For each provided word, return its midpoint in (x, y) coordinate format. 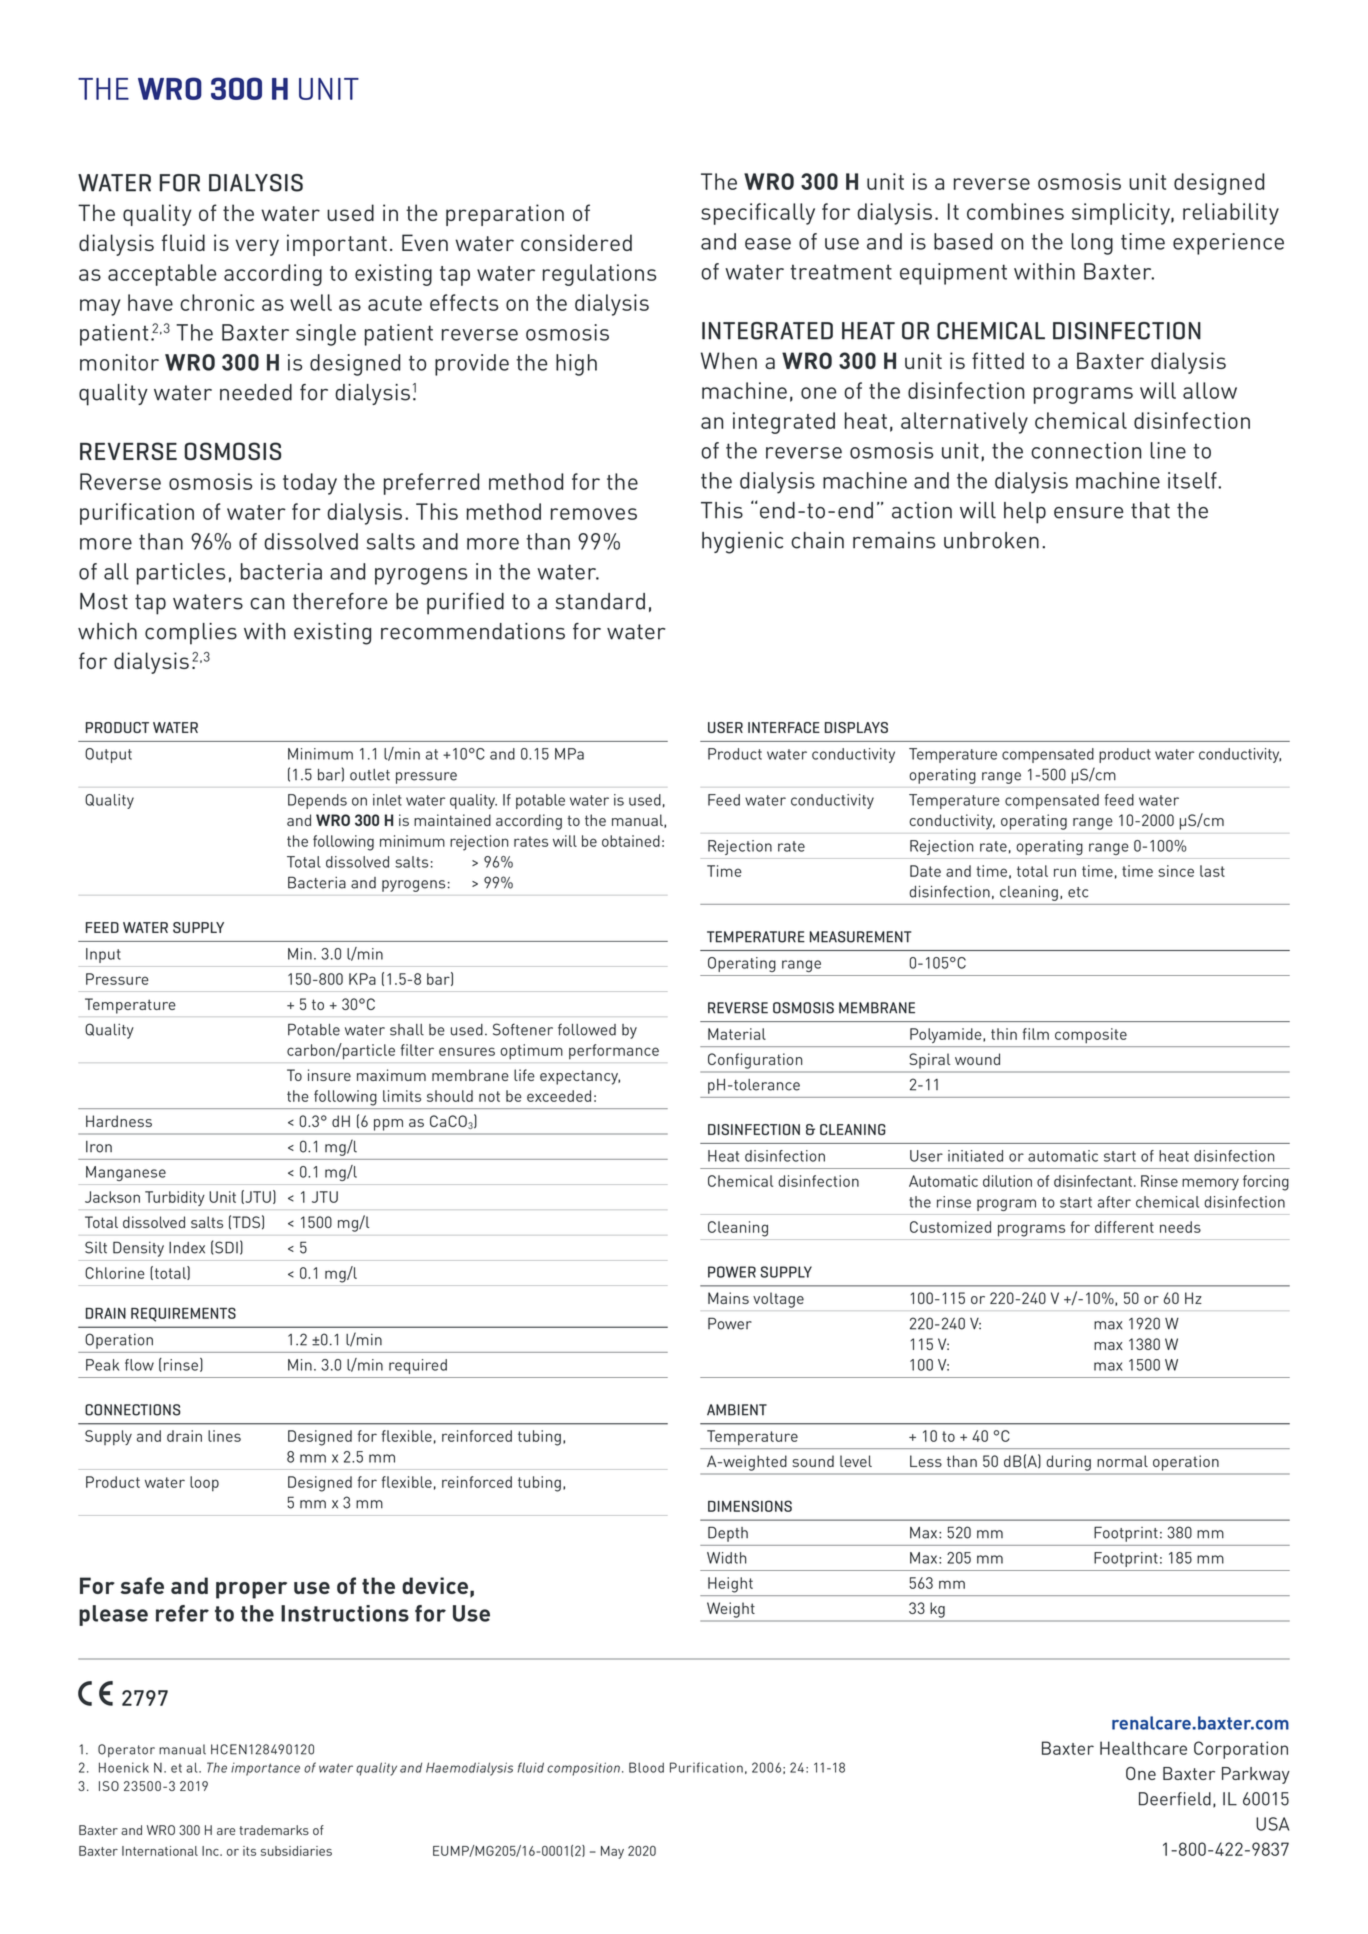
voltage (778, 1300)
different (1124, 1227)
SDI (226, 1247)
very (257, 247)
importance (265, 1769)
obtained (631, 841)
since (1176, 871)
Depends (317, 801)
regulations (599, 275)
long (1092, 244)
